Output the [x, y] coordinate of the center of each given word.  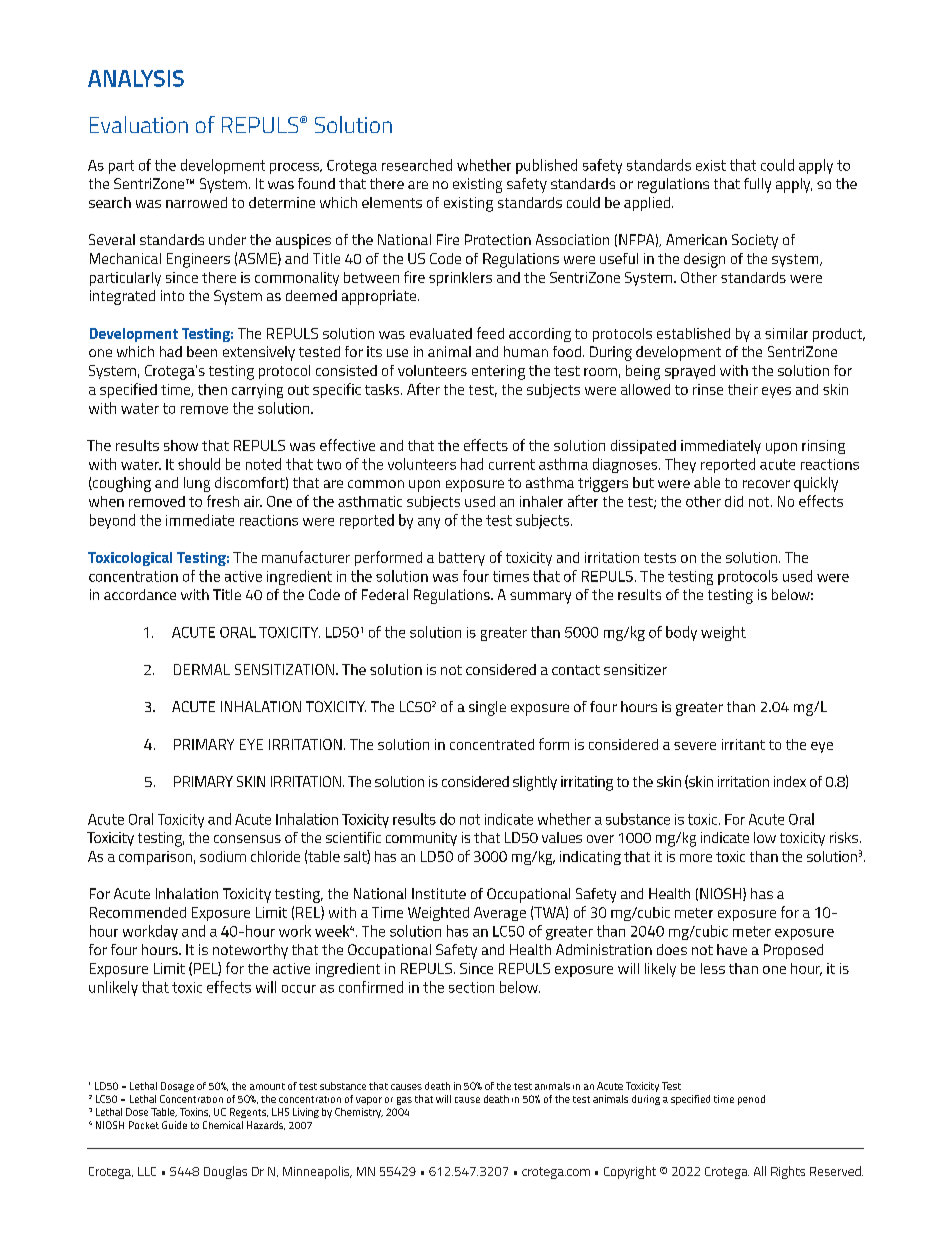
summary [540, 598]
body [681, 633]
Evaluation [139, 124]
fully [757, 185]
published [546, 166]
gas [404, 1101]
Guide [174, 1125]
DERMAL [202, 669]
